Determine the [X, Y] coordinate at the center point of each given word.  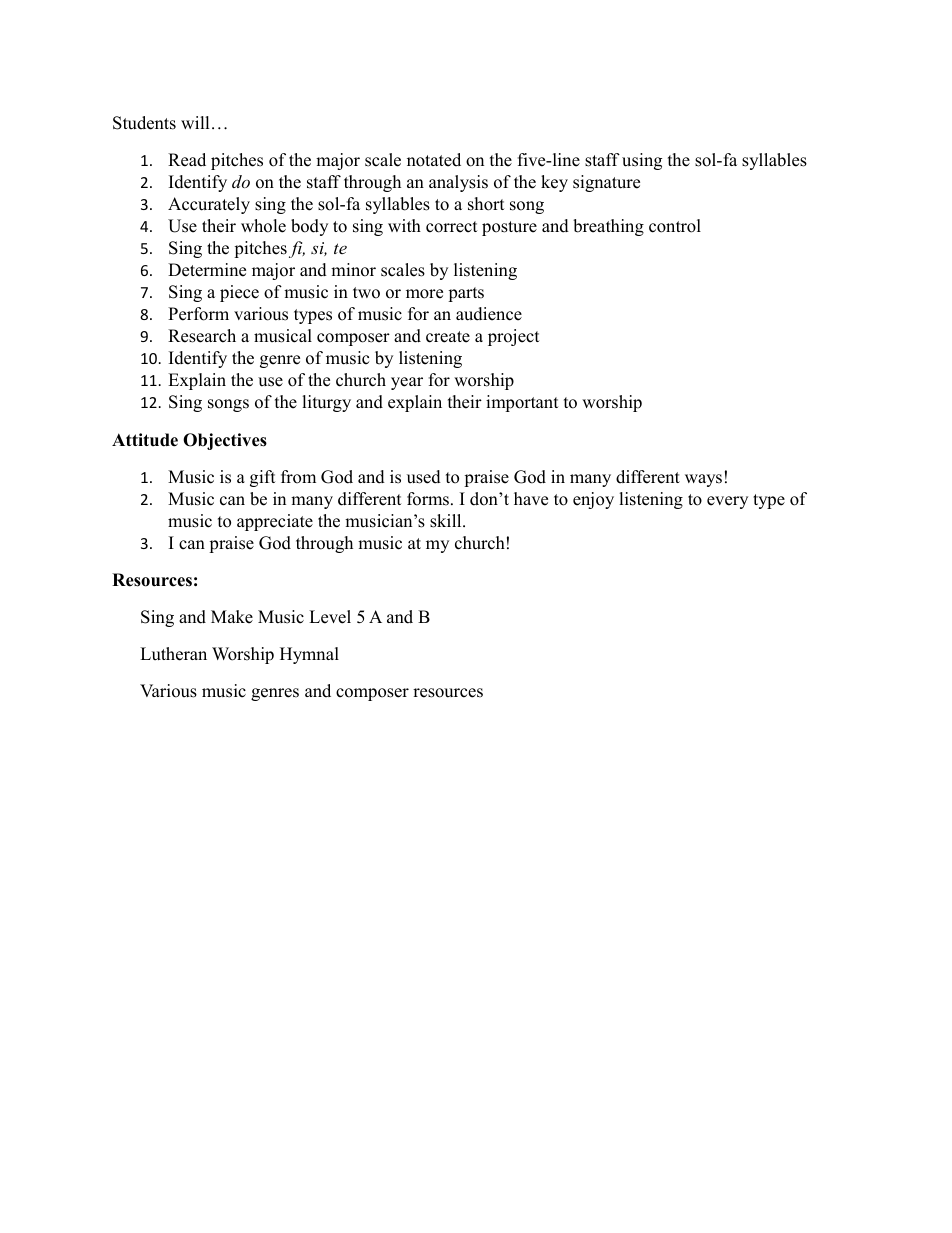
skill [447, 521]
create [448, 337]
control [675, 226]
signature [606, 183]
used [424, 477]
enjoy [593, 500]
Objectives [225, 441]
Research [202, 336]
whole [263, 226]
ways [703, 480]
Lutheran [173, 654]
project [514, 337]
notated [434, 160]
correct [452, 227]
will [195, 122]
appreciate [275, 522]
